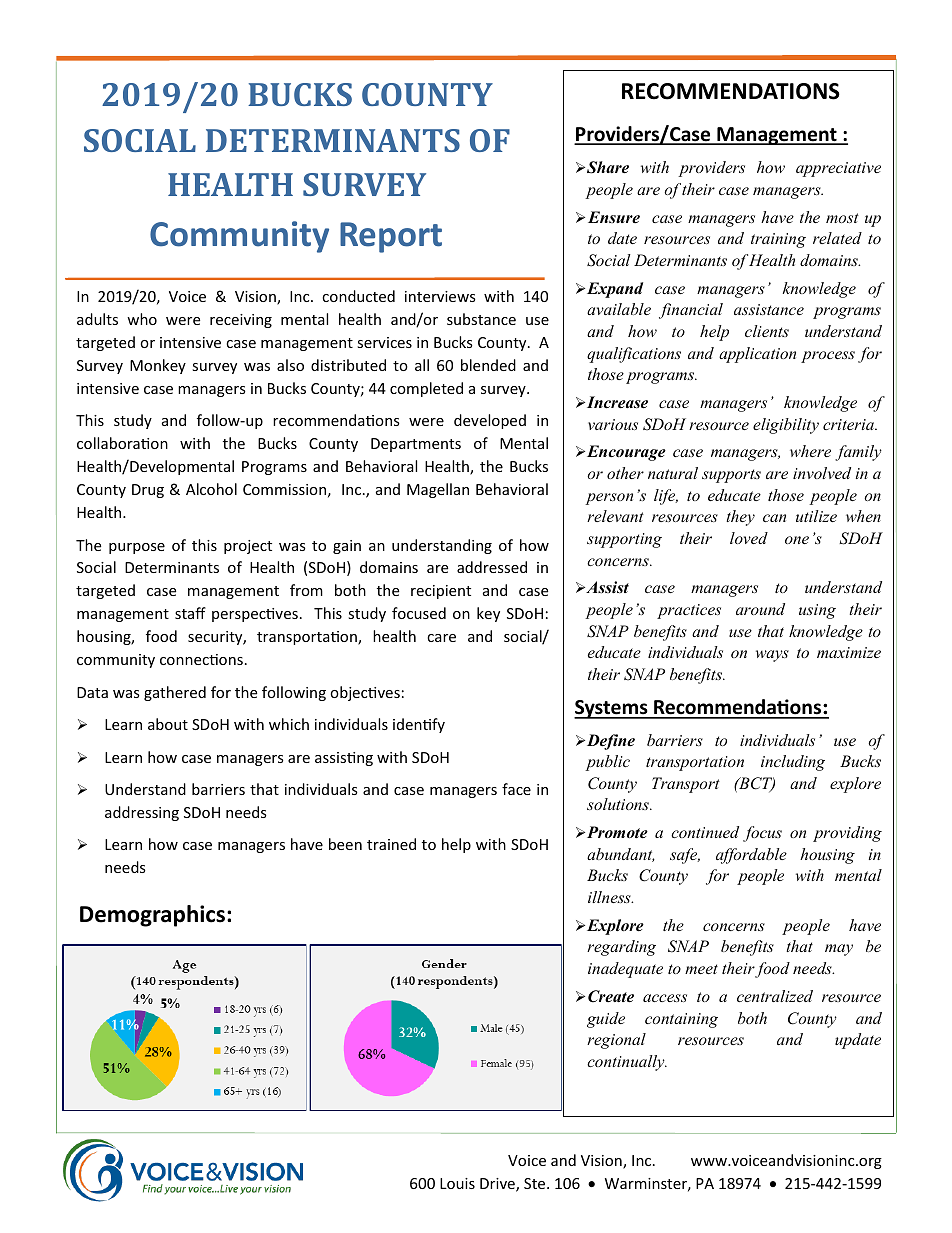 This document has width=952, height=1233. I want to click on face, so click(516, 789).
